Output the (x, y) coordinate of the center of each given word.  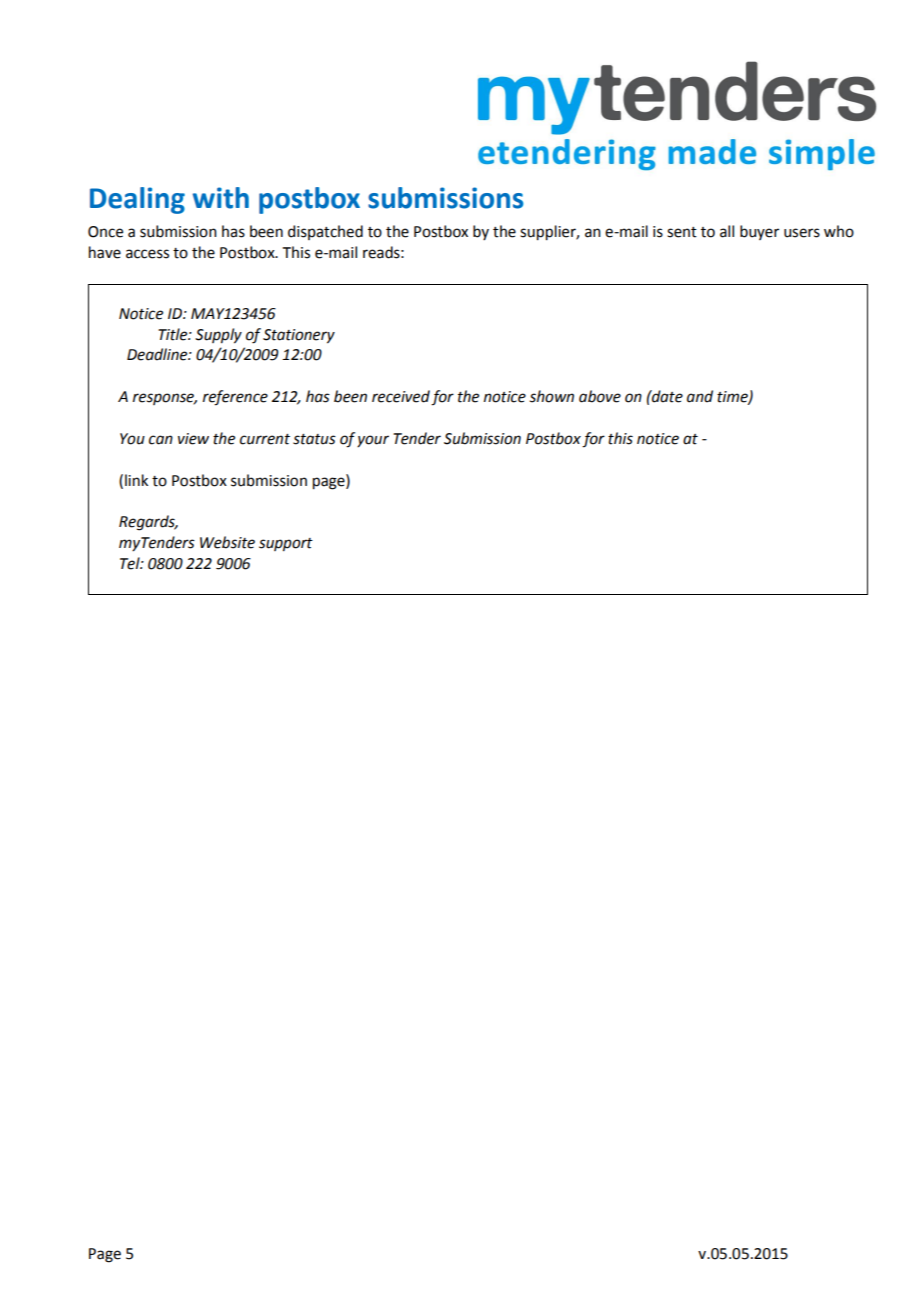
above (600, 396)
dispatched (325, 232)
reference (235, 398)
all (727, 231)
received (401, 396)
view (193, 439)
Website (227, 542)
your (373, 441)
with (221, 198)
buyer (759, 232)
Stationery (299, 336)
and (700, 396)
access (147, 254)
